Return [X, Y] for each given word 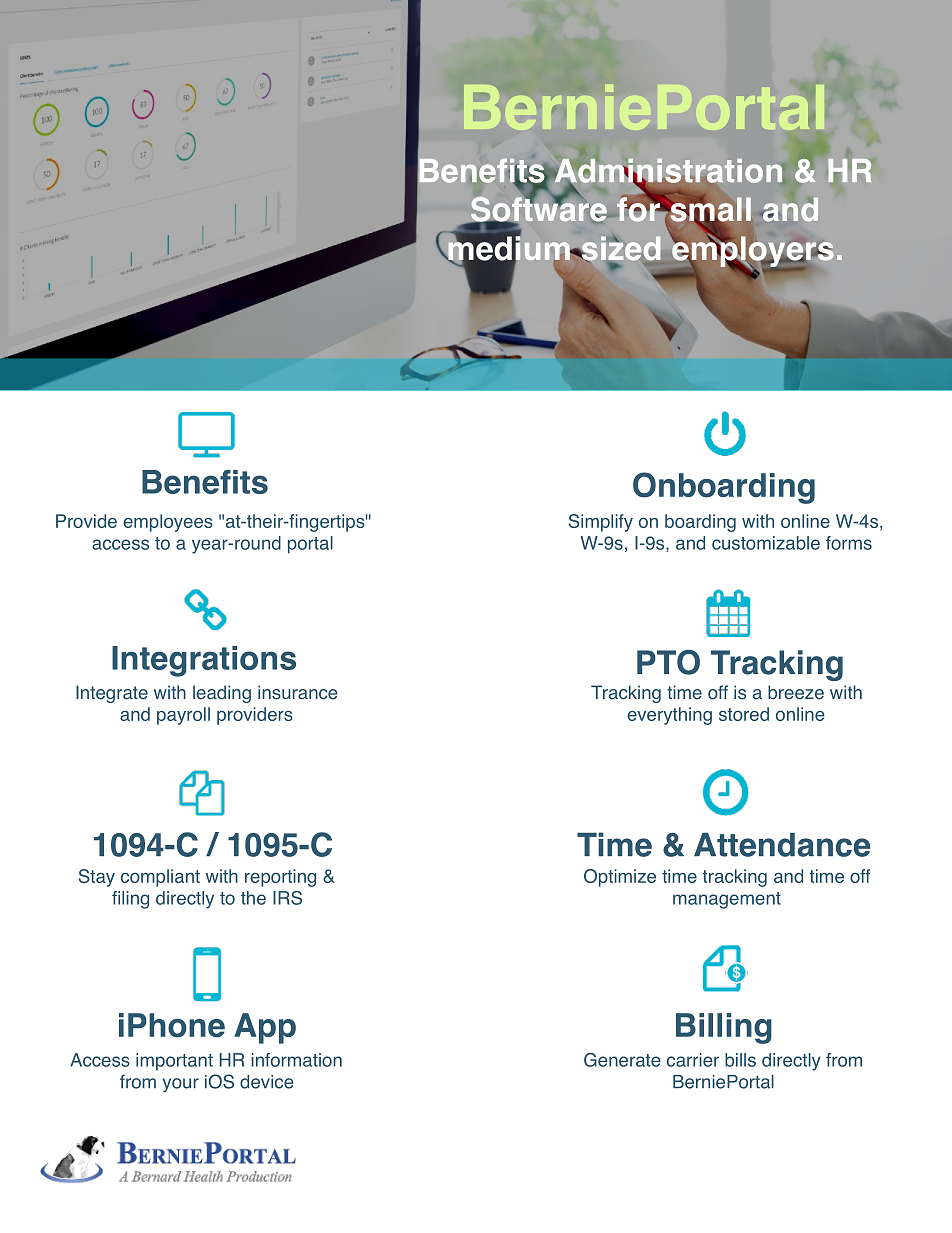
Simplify [601, 523]
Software [538, 209]
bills [740, 1060]
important [174, 1062]
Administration [667, 171]
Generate [622, 1060]
